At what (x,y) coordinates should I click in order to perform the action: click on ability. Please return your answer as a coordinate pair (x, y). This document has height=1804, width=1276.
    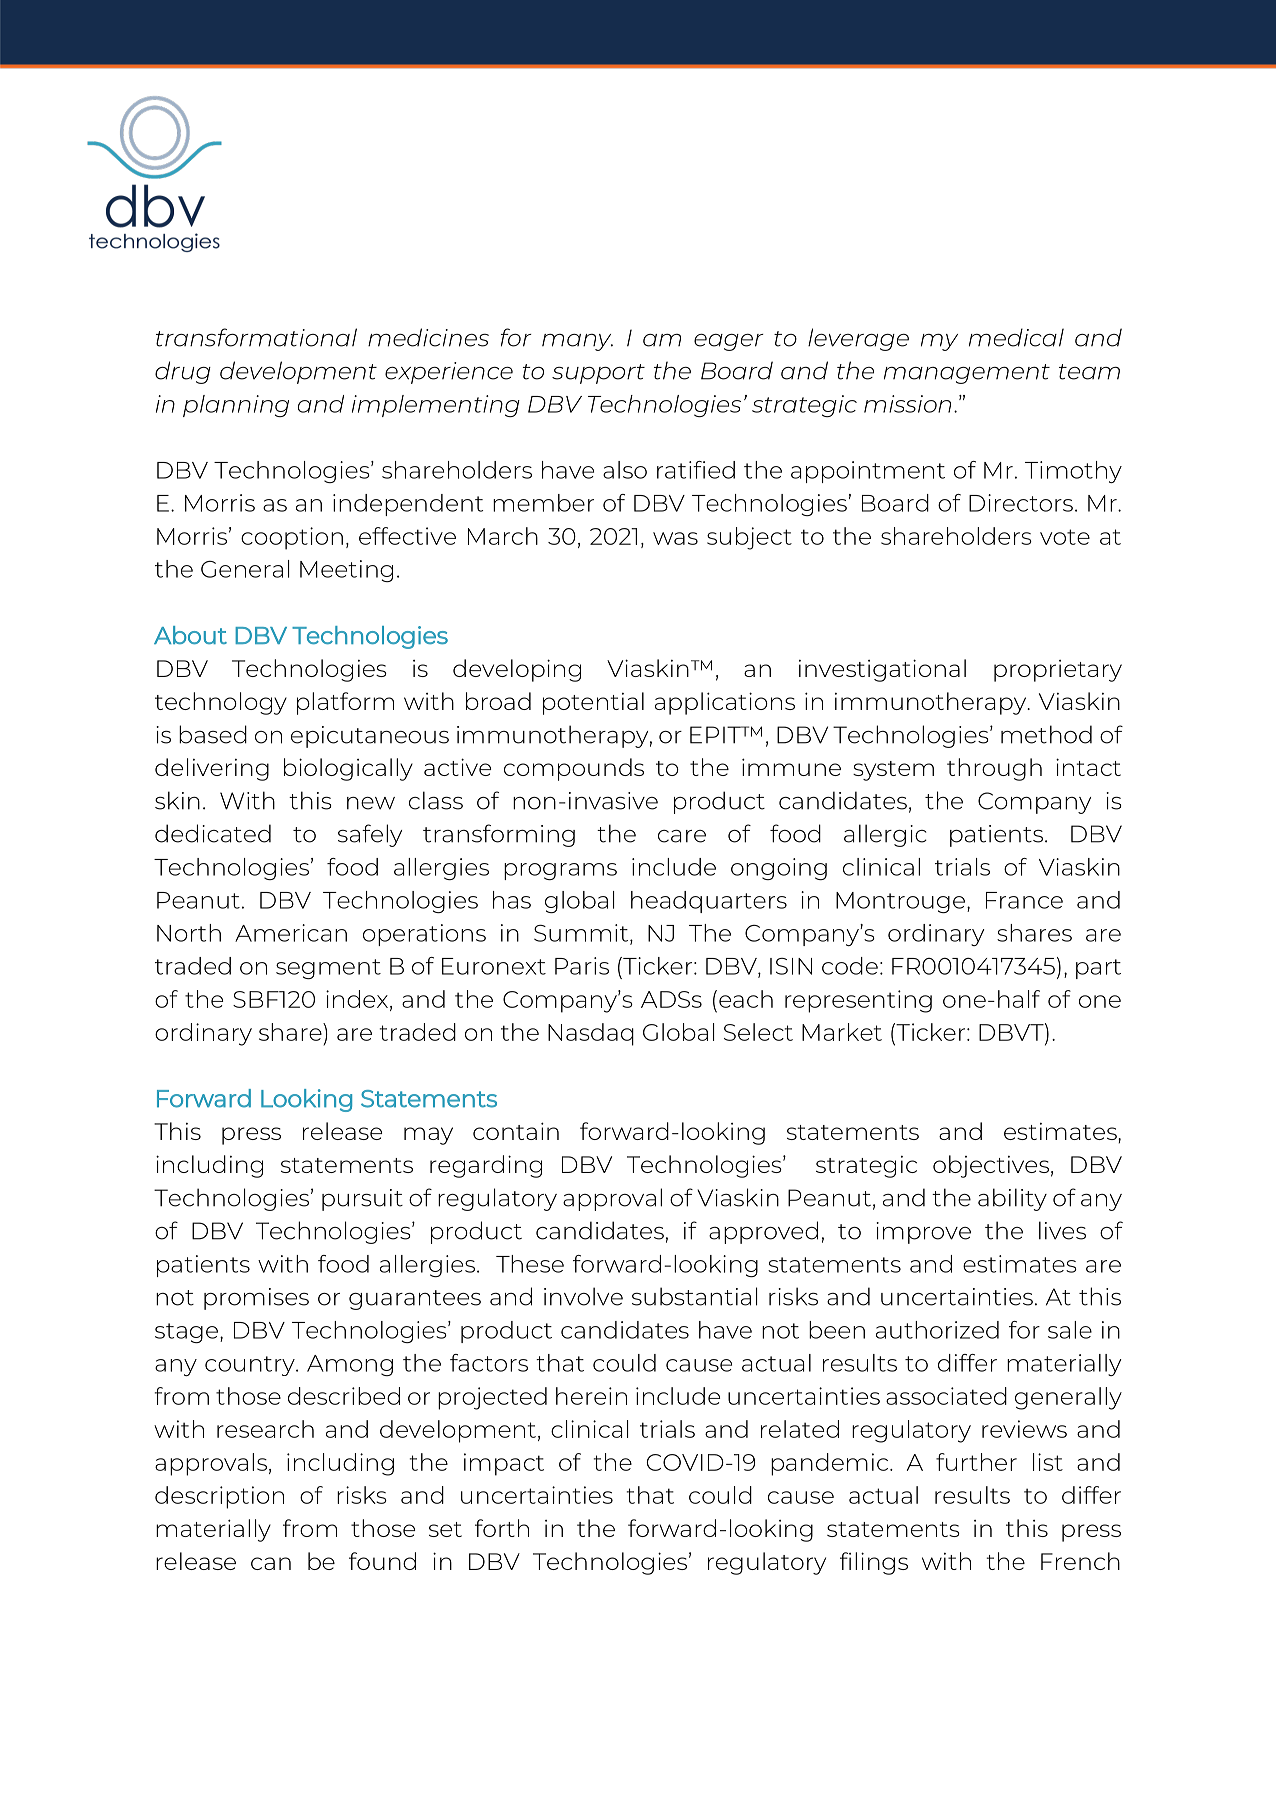
    Looking at the image, I should click on (1012, 1199).
